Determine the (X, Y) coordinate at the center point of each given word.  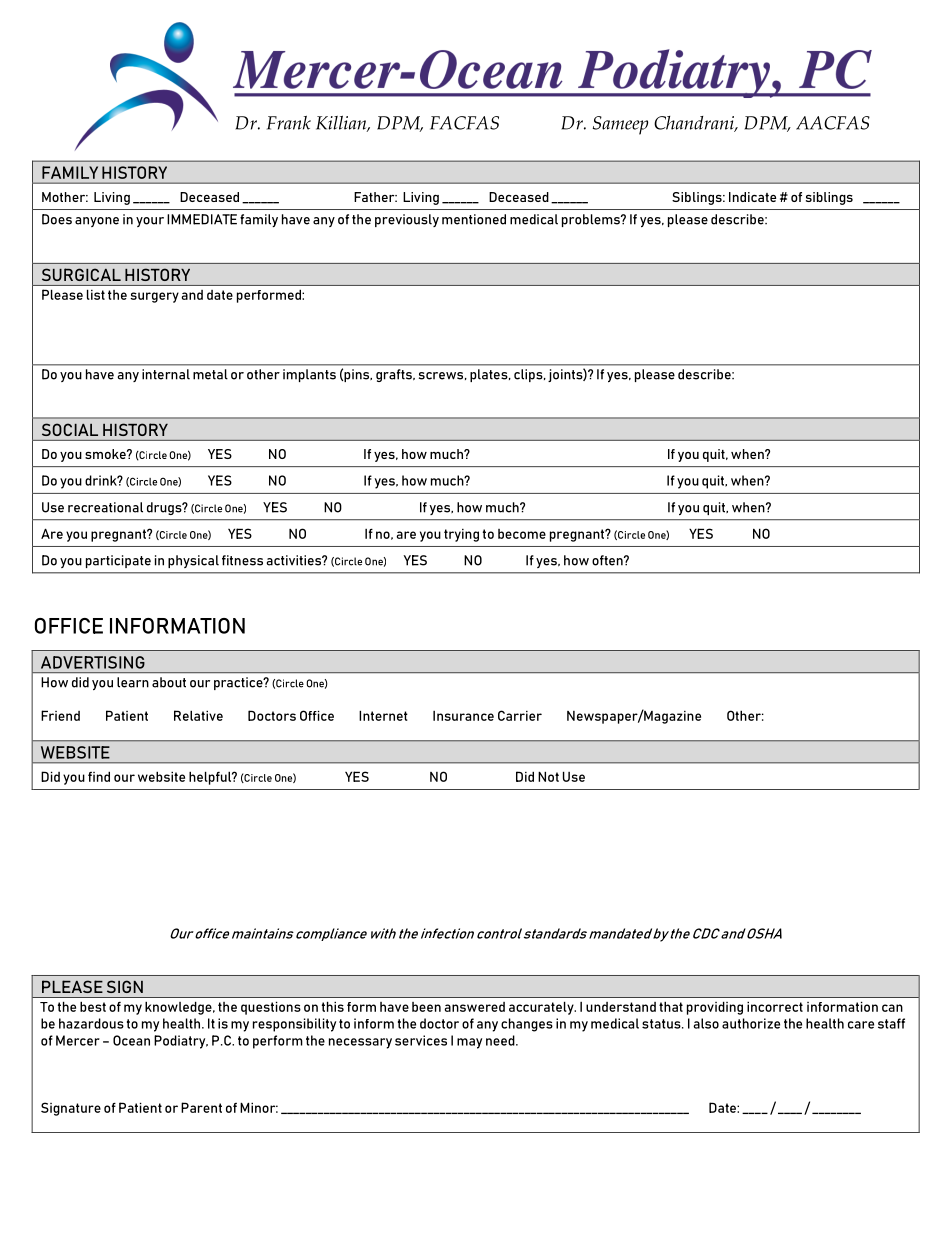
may (469, 1043)
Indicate (752, 197)
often (608, 560)
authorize (751, 1023)
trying (461, 535)
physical (193, 561)
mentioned (474, 219)
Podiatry (181, 1042)
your (150, 222)
